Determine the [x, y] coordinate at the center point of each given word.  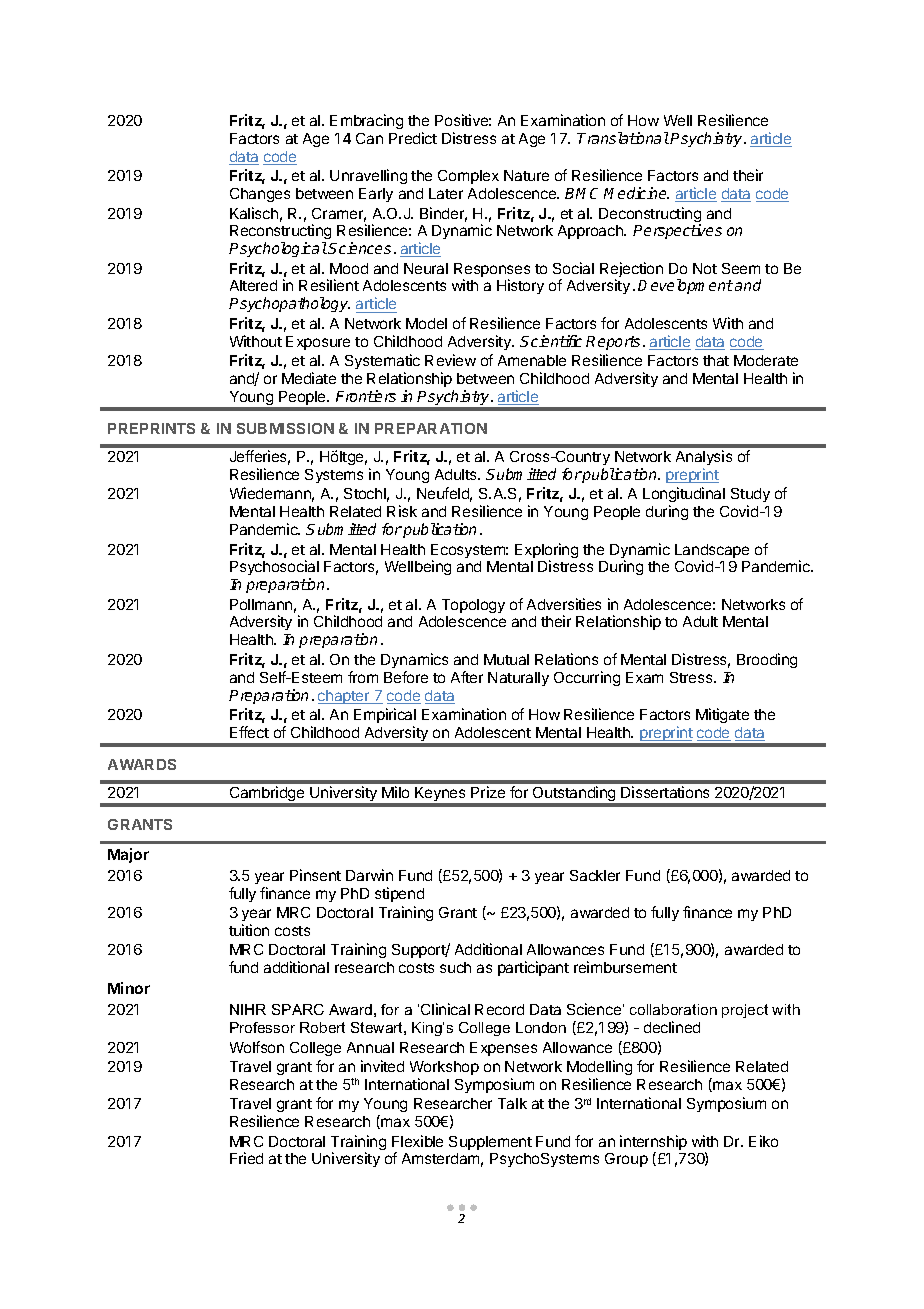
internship [653, 1144]
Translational [623, 138]
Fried [246, 1158]
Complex [468, 177]
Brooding [767, 660]
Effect [249, 732]
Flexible [417, 1141]
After [467, 677]
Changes [260, 195]
